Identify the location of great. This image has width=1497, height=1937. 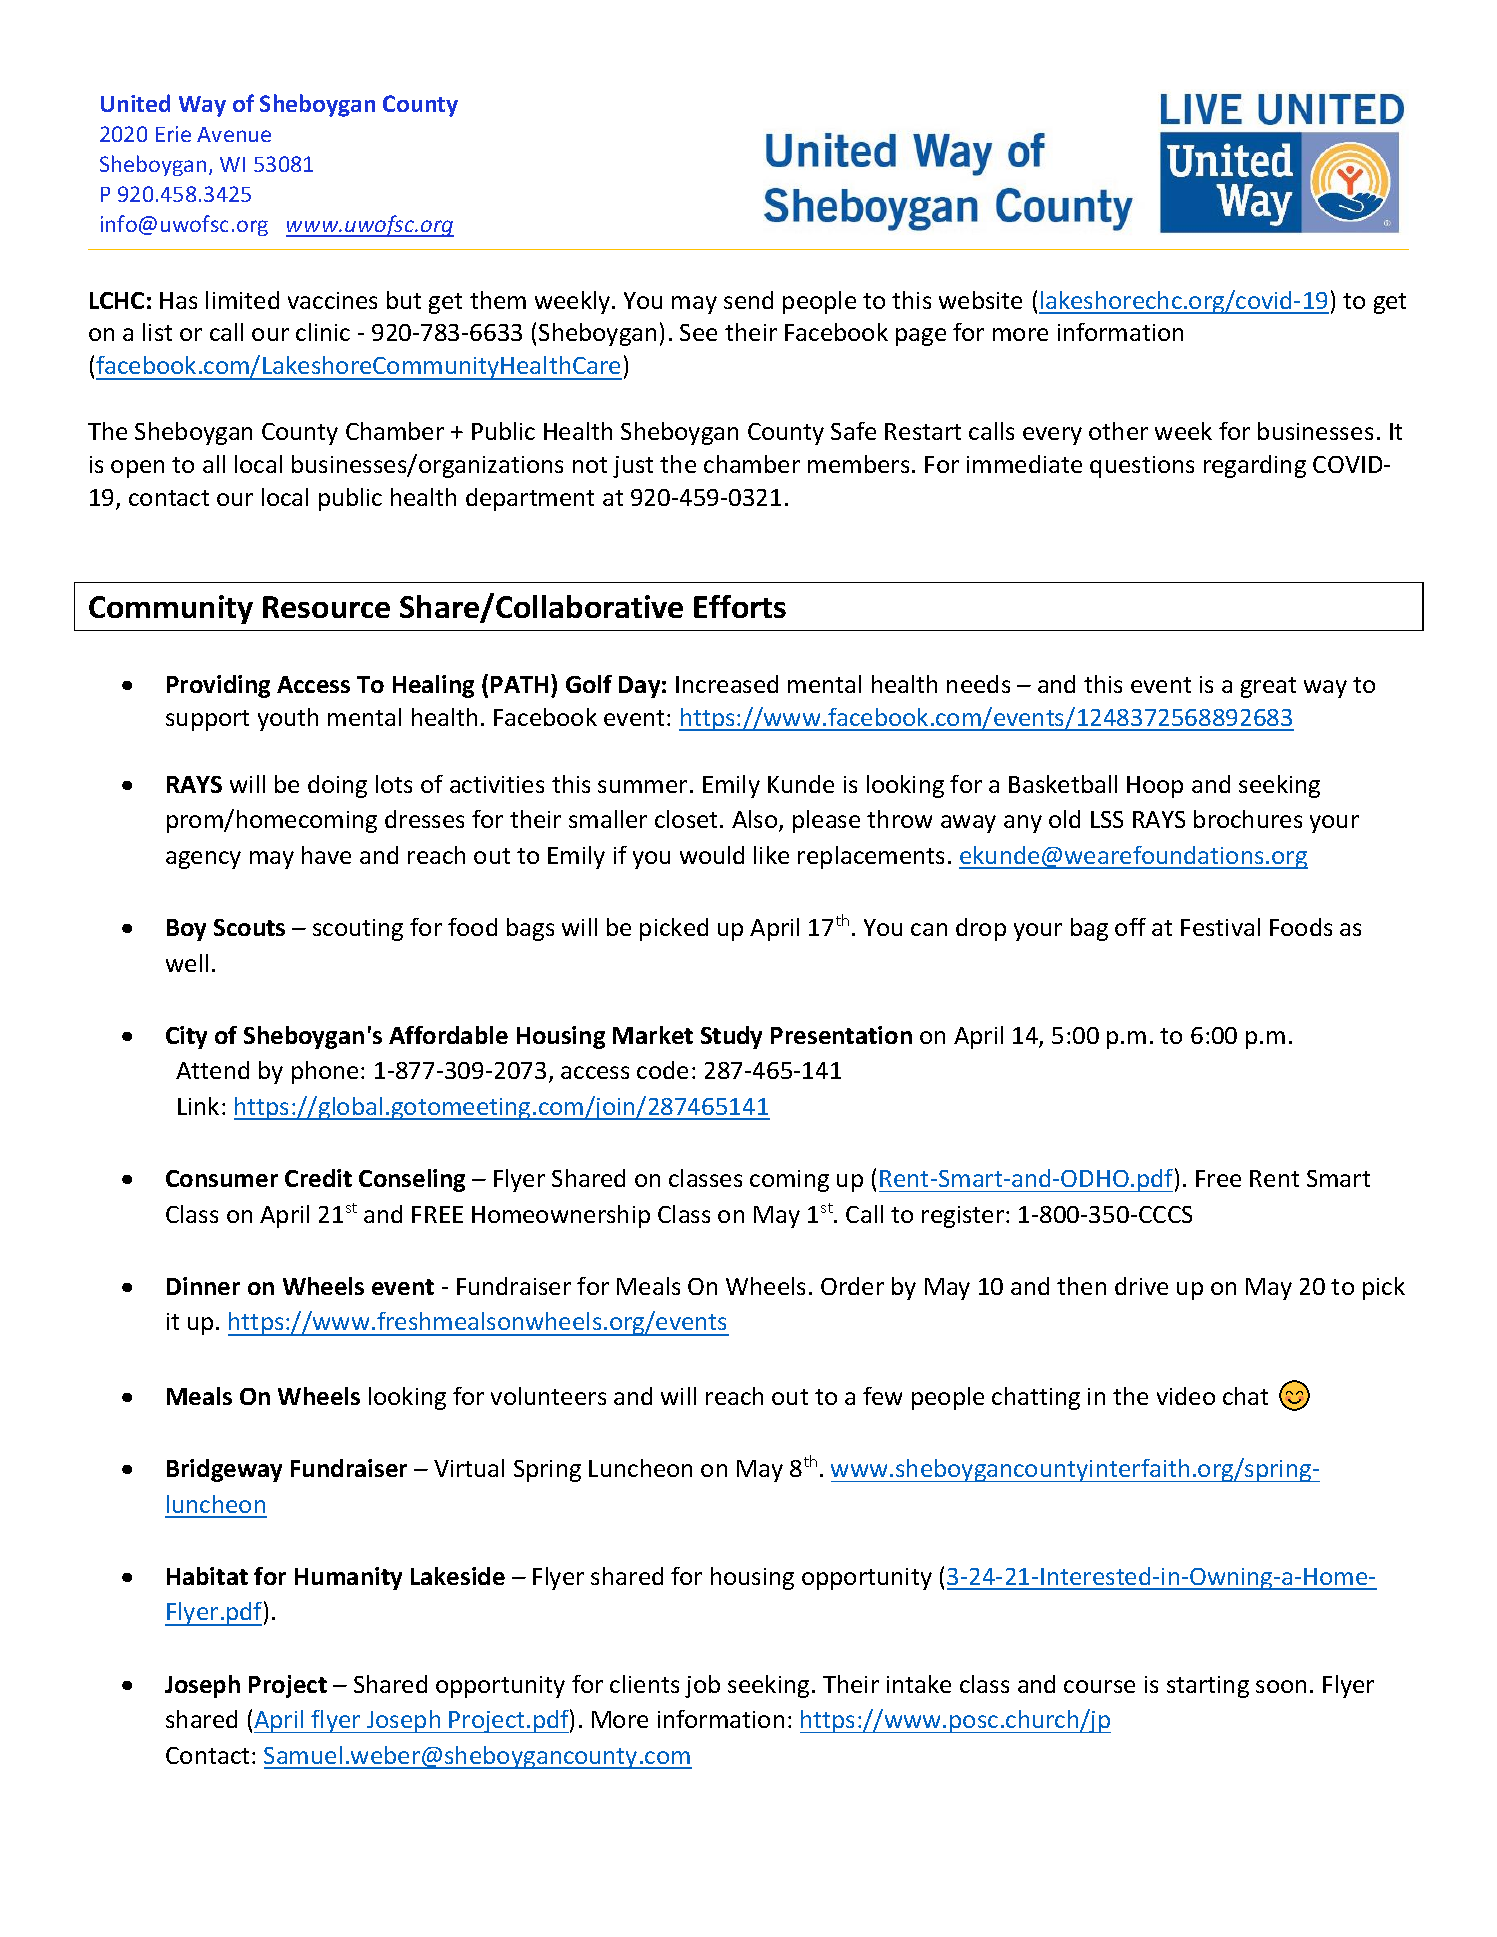
(1268, 687).
